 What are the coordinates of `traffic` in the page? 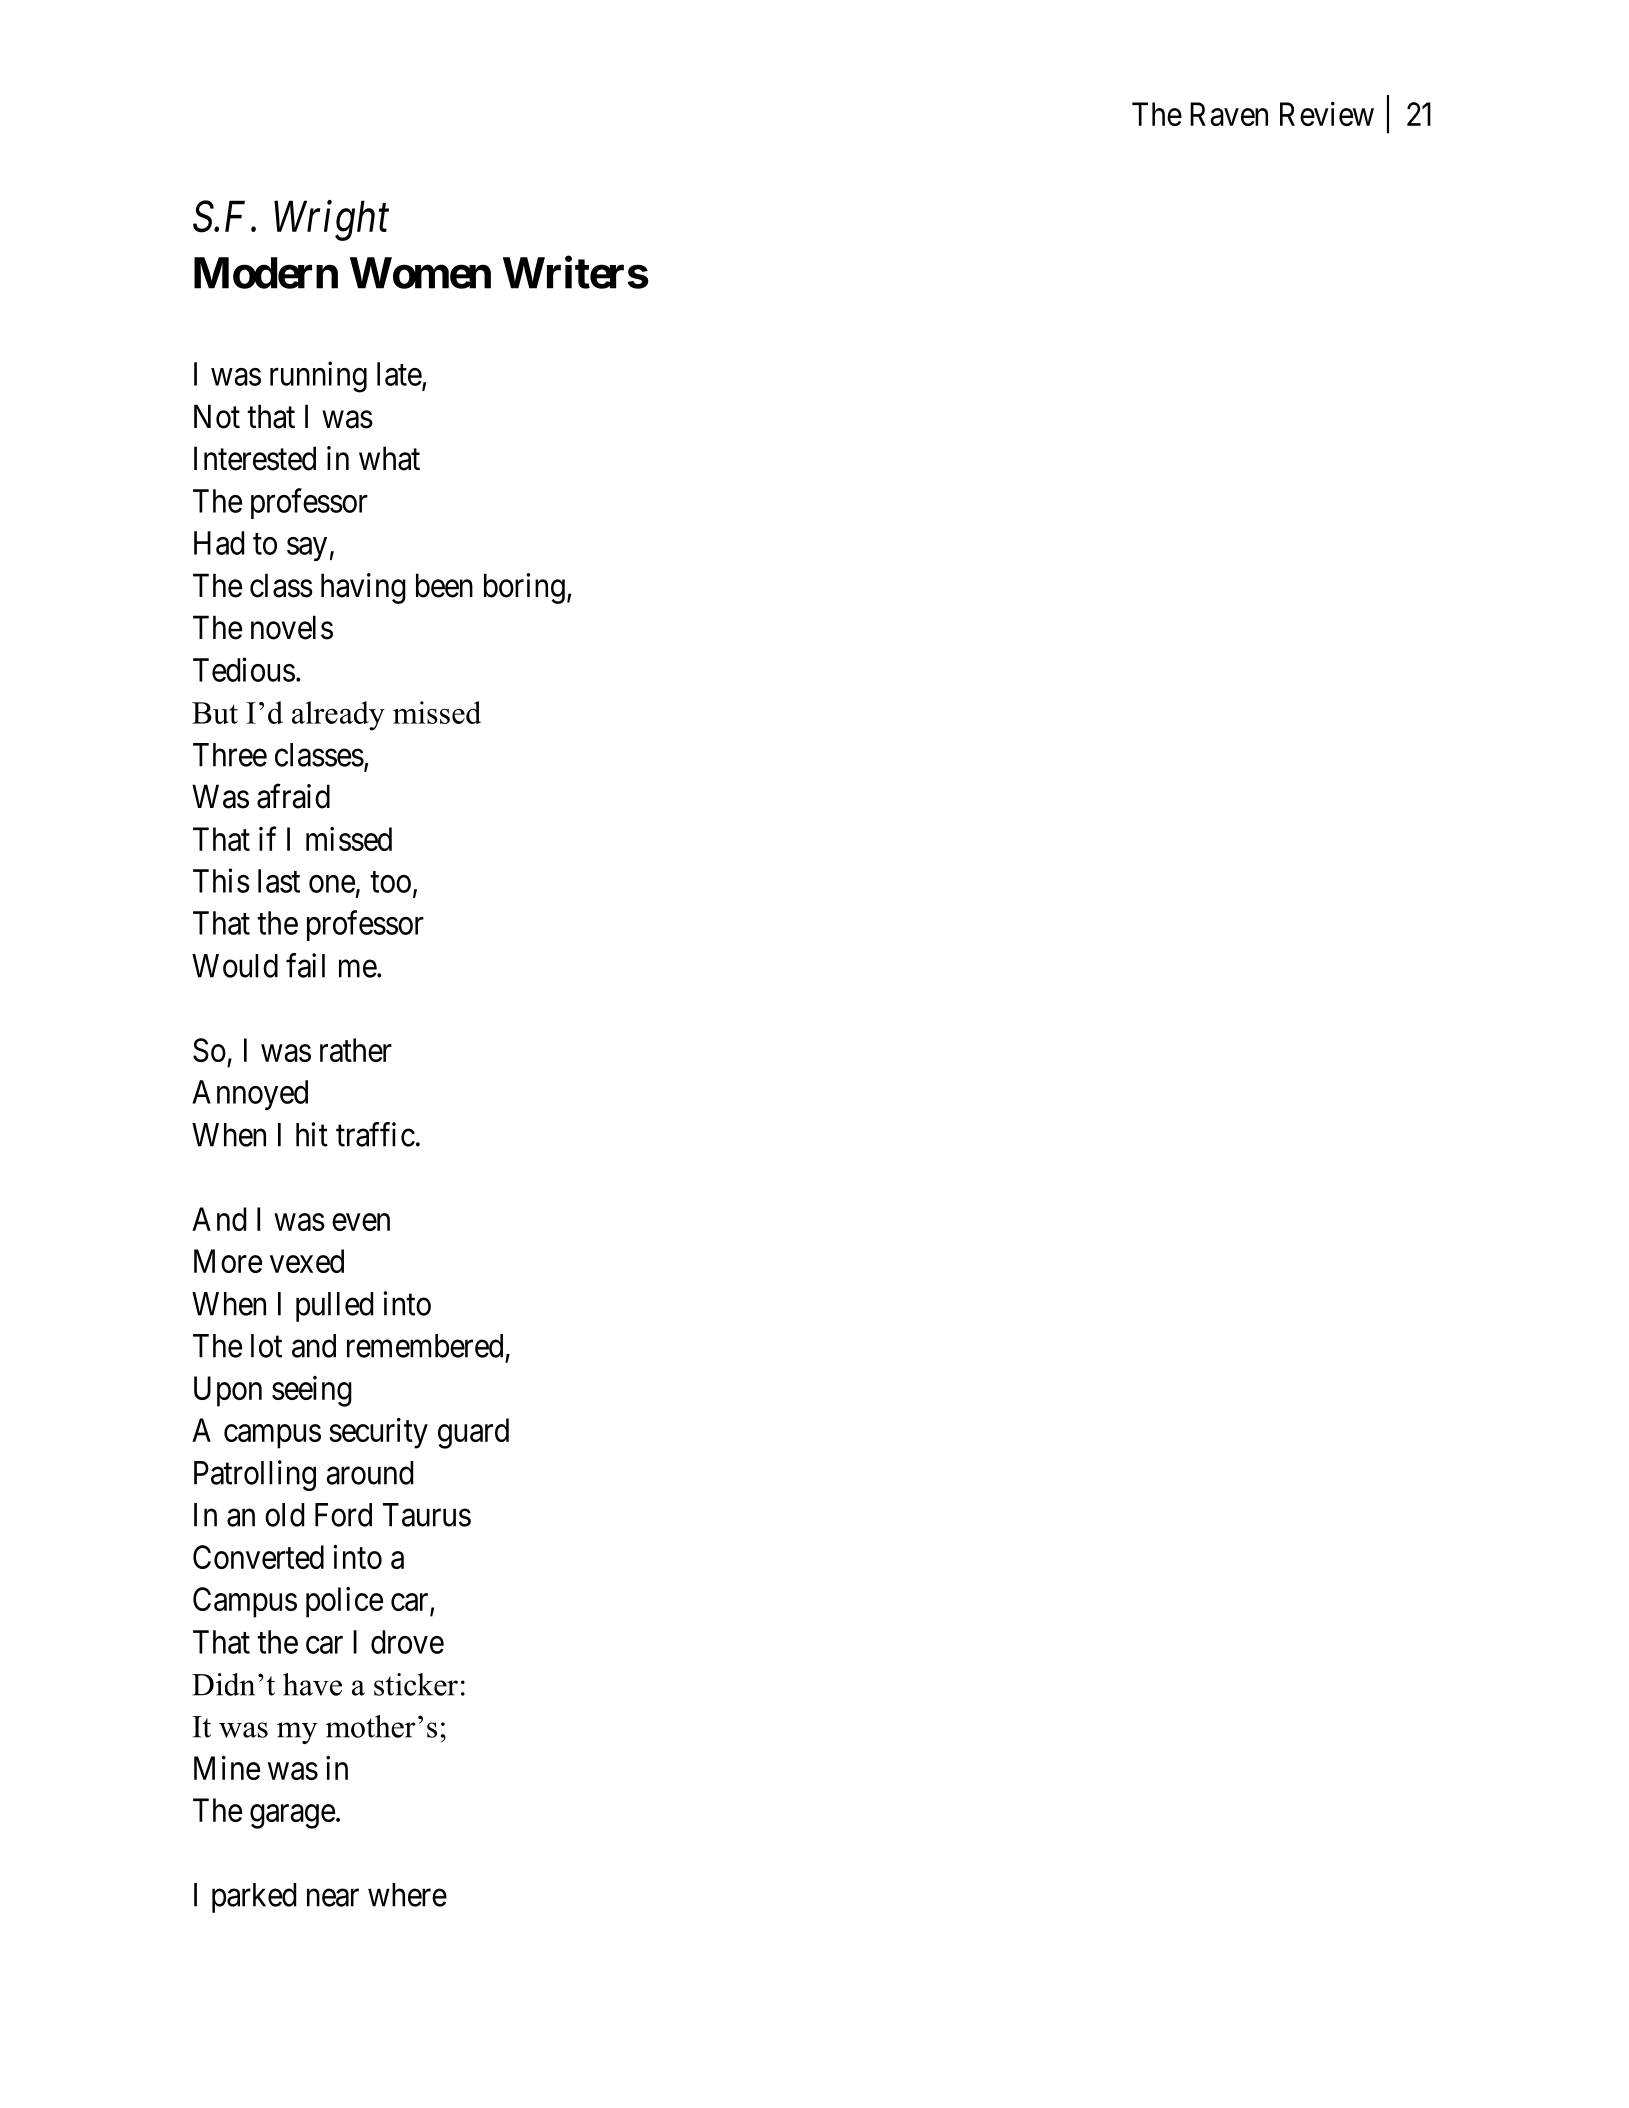 It's located at (375, 1134).
